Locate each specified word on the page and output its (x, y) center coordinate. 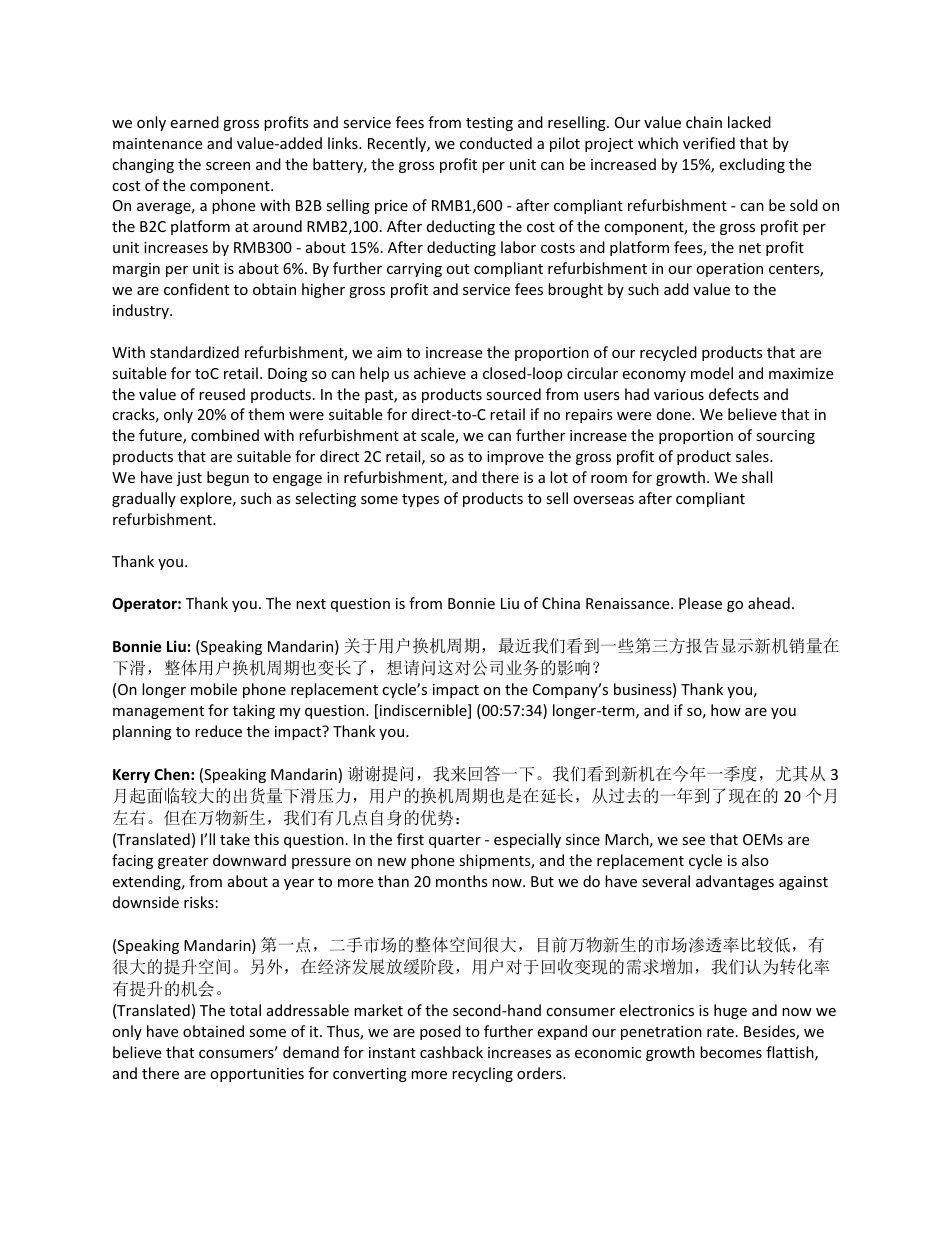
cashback (451, 1052)
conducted (496, 143)
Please (700, 603)
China (561, 603)
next (311, 604)
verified (709, 143)
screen (228, 166)
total (245, 1010)
